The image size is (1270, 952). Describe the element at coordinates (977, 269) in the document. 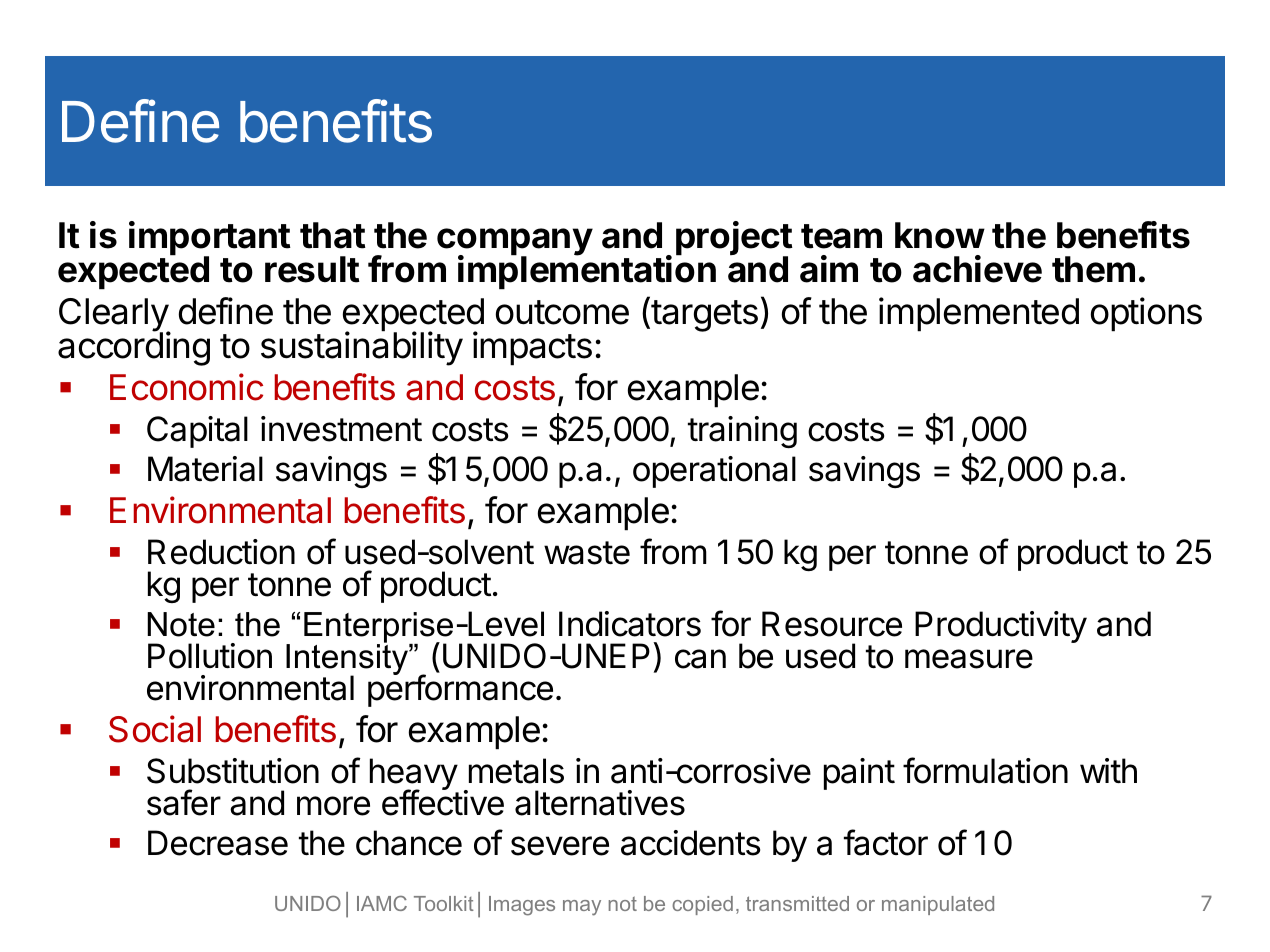

I see `achieve` at that location.
